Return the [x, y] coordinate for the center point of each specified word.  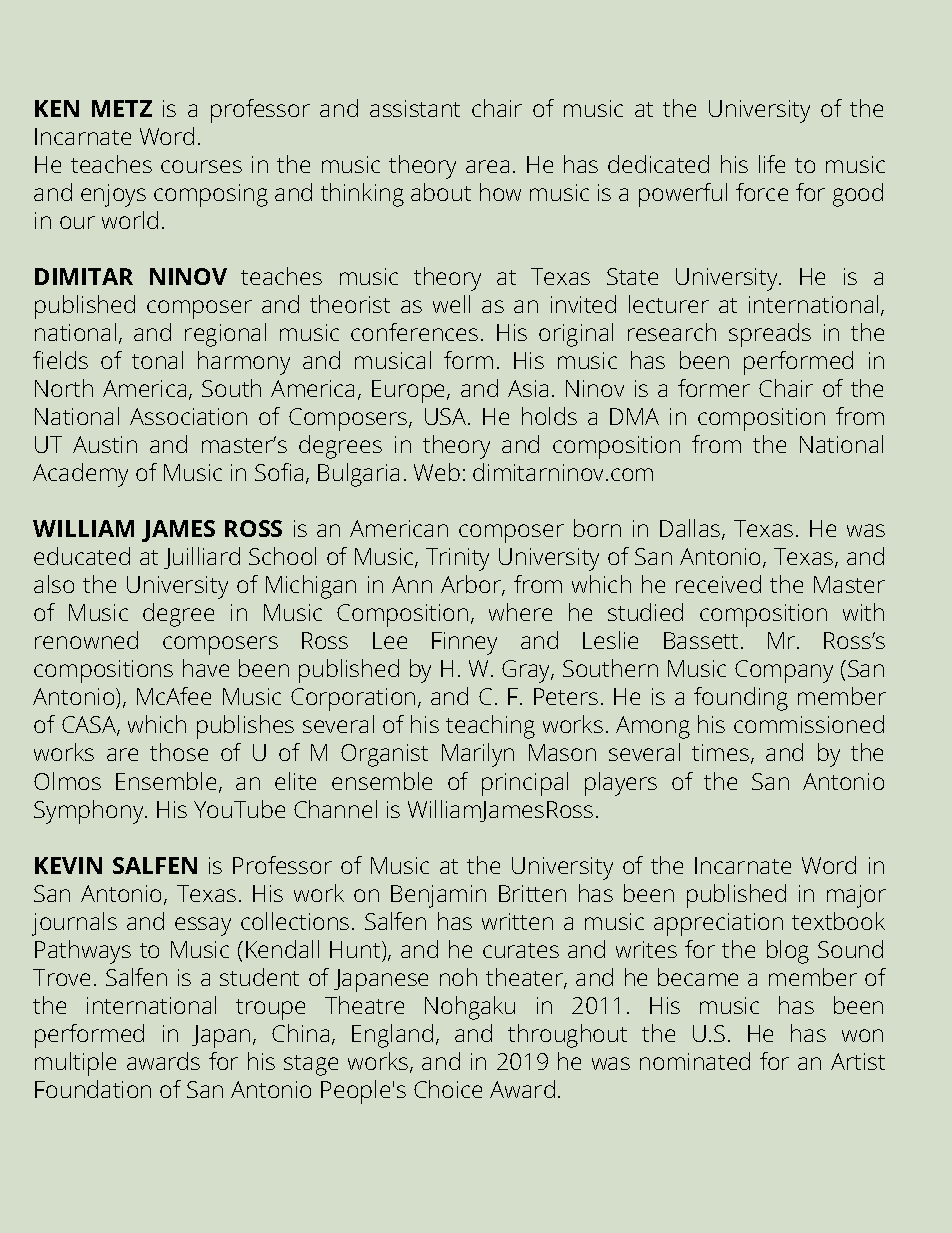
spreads [770, 335]
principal [525, 784]
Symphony [90, 812]
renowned [86, 640]
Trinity [457, 559]
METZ [122, 108]
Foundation [93, 1089]
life [772, 164]
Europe [410, 391]
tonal [157, 360]
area [487, 166]
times [722, 754]
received [718, 584]
